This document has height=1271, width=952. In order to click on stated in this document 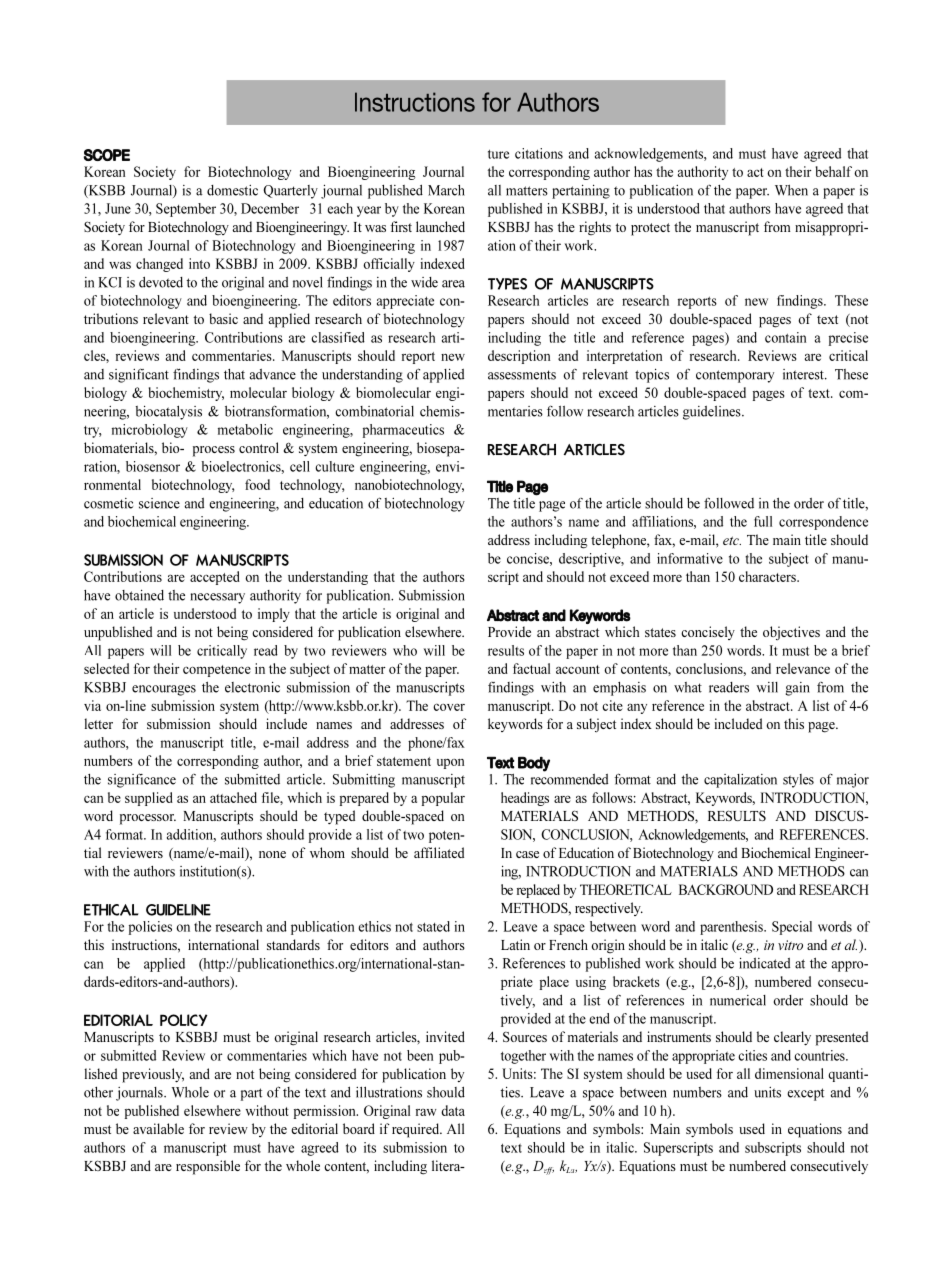, I will do `click(433, 926)`.
